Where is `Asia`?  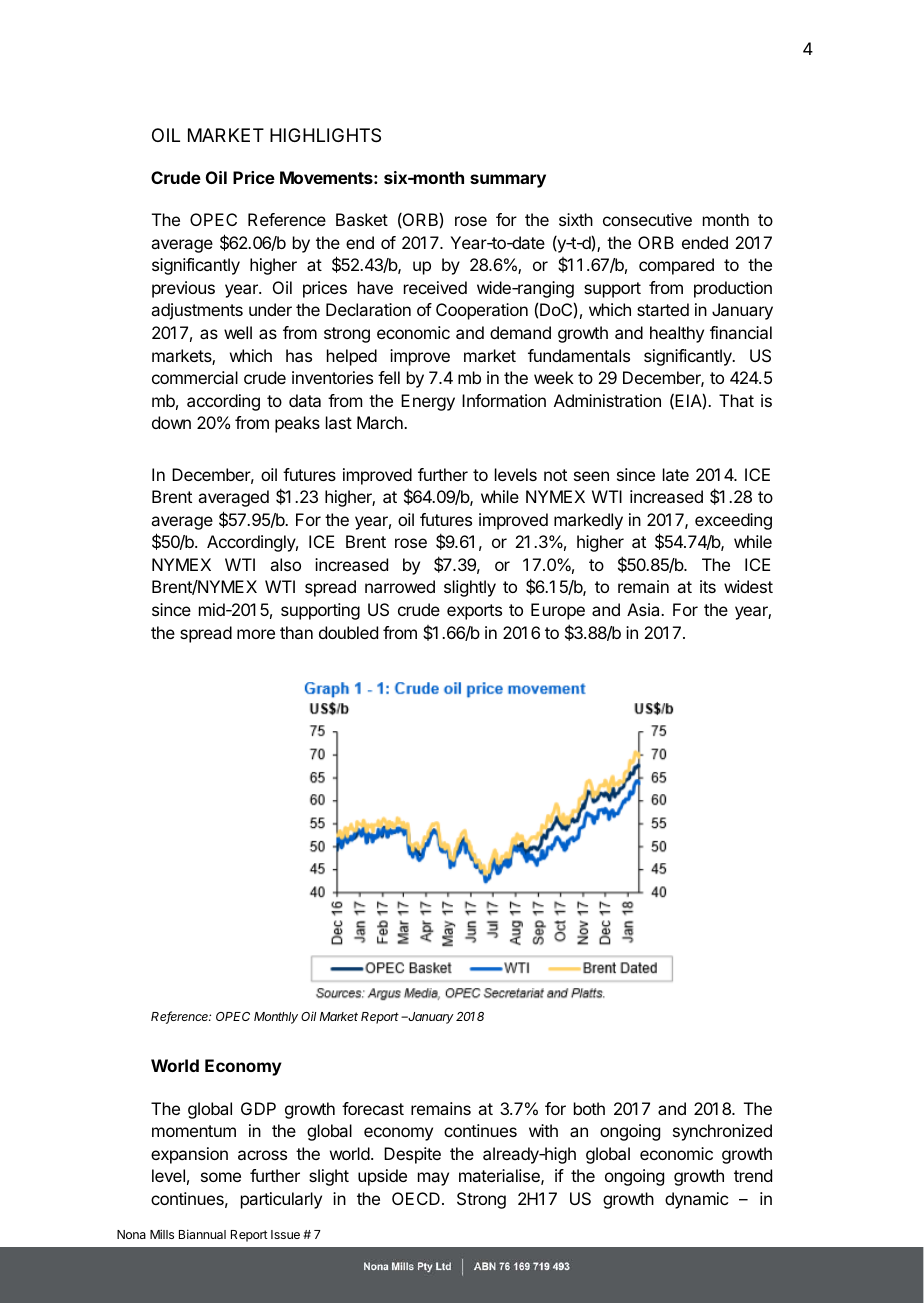
Asia is located at coordinates (644, 609).
